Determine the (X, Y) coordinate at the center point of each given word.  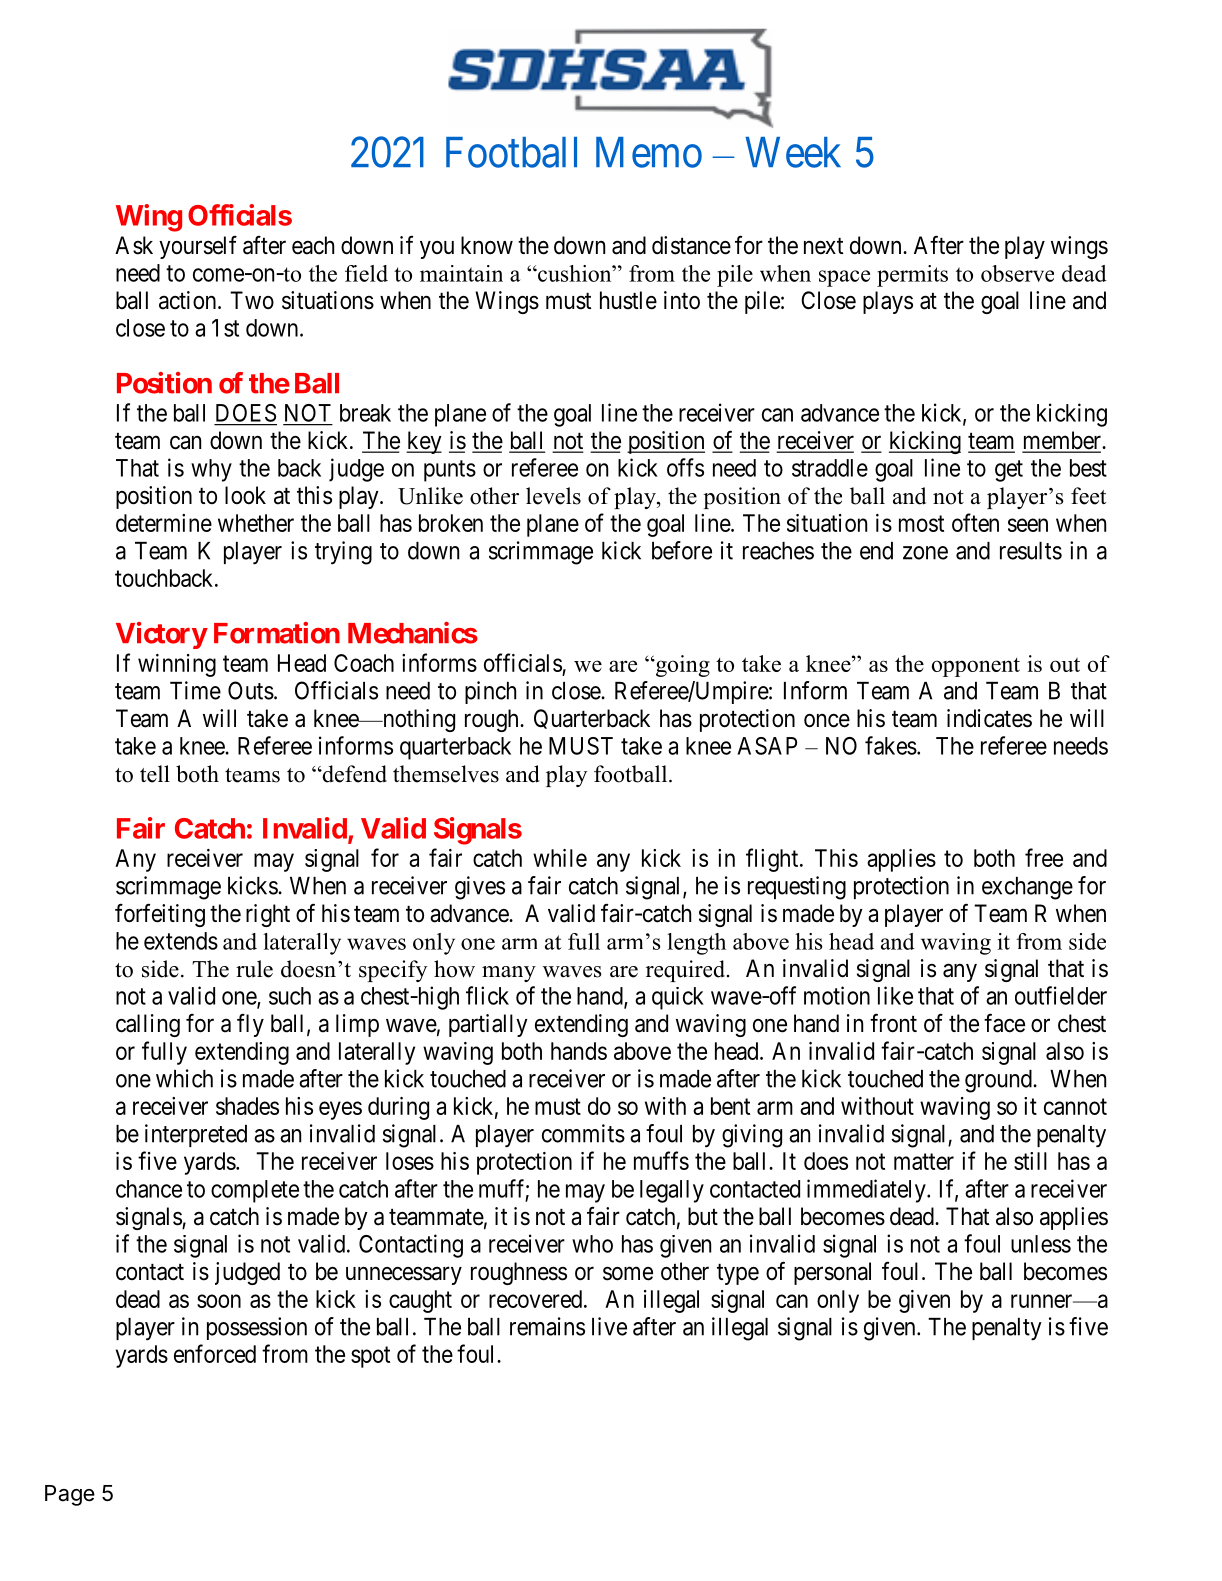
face (1004, 1023)
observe (1017, 273)
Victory (161, 635)
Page (70, 1495)
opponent (976, 667)
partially (488, 1025)
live (609, 1326)
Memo (649, 152)
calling (148, 1025)
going (682, 666)
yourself (198, 247)
